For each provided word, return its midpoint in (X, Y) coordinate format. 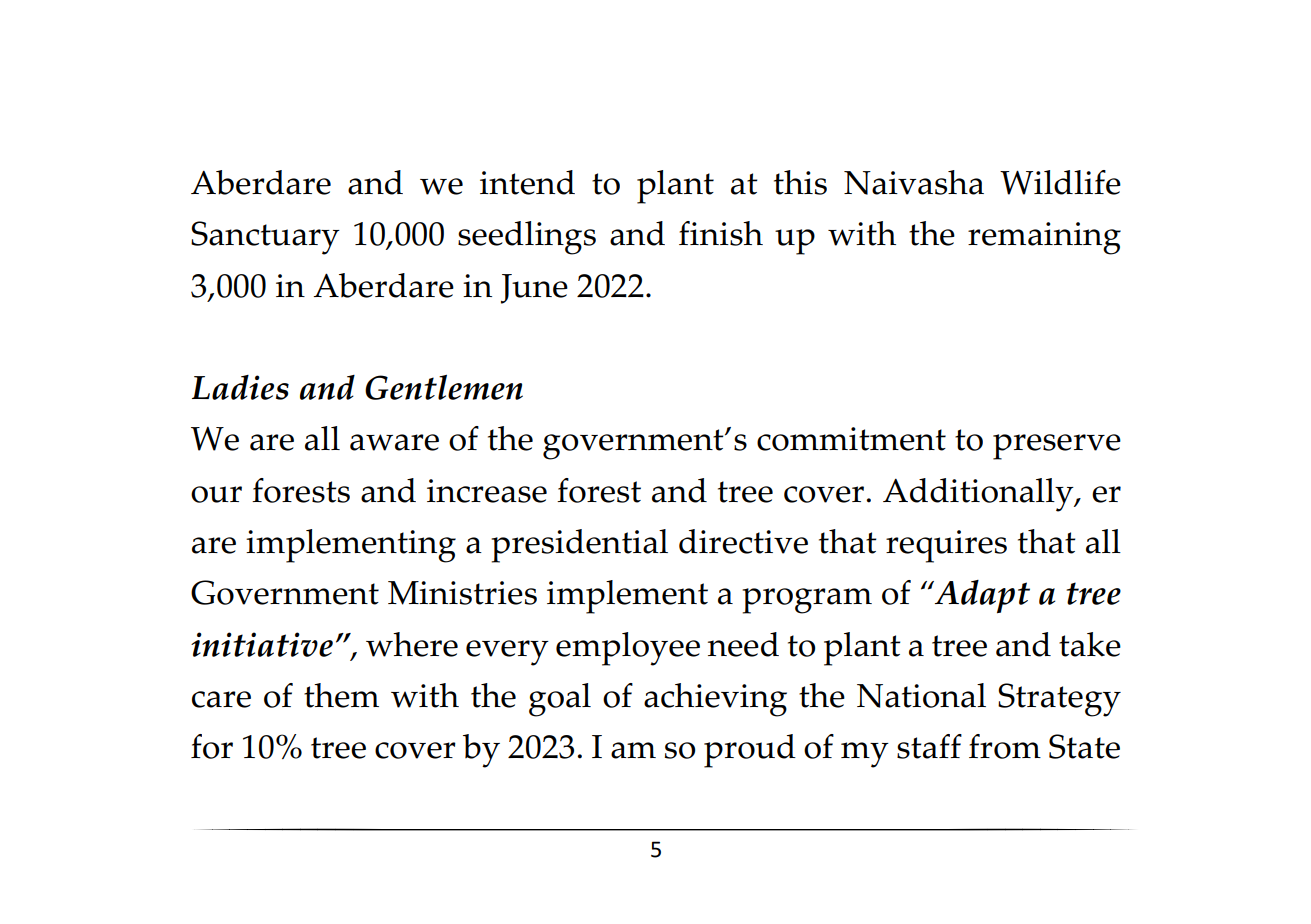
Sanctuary (265, 238)
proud (750, 751)
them (341, 695)
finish (721, 233)
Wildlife (1060, 182)
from (1005, 746)
